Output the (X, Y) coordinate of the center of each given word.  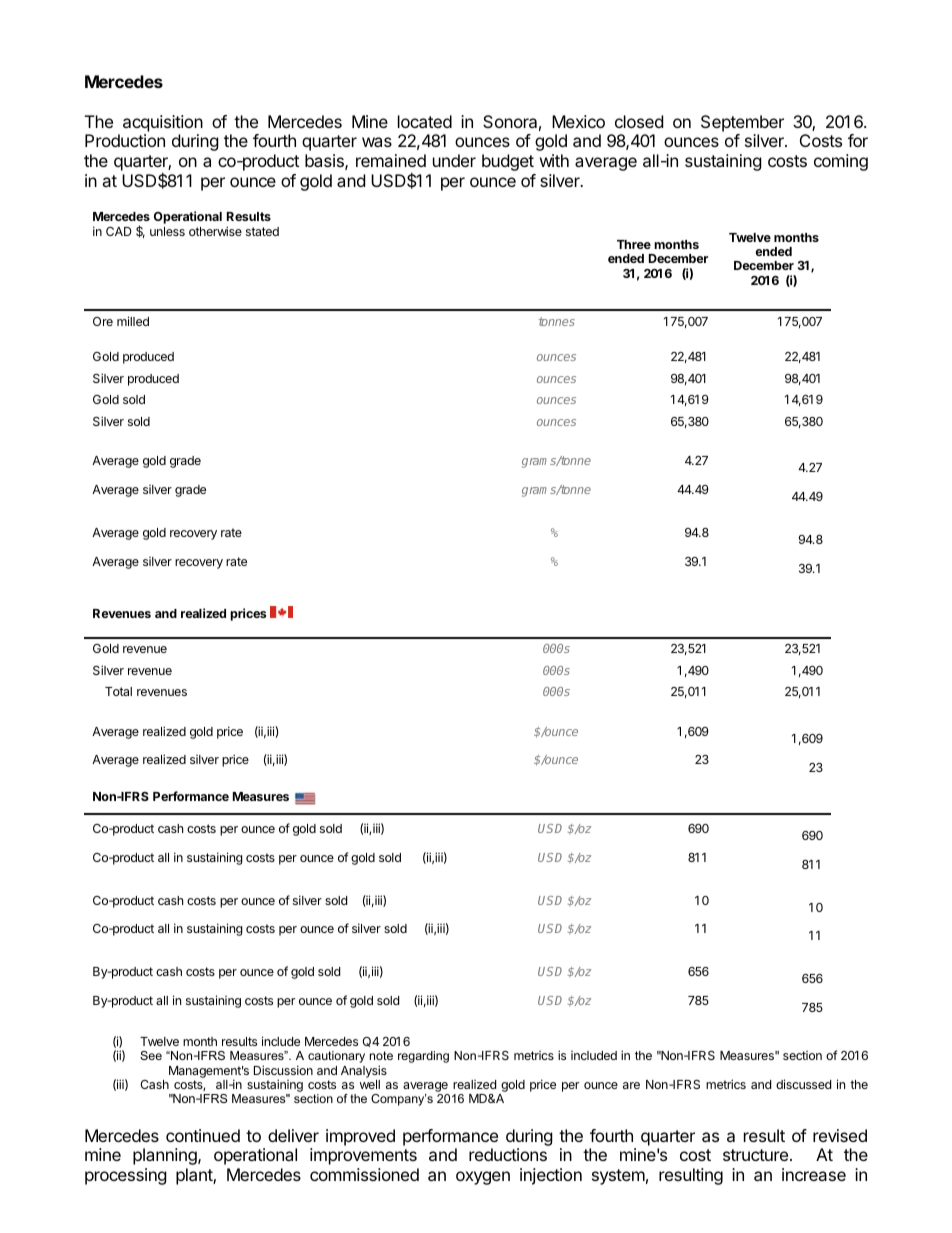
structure (757, 1155)
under (454, 160)
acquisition (163, 123)
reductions (508, 1154)
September (742, 123)
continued (203, 1135)
